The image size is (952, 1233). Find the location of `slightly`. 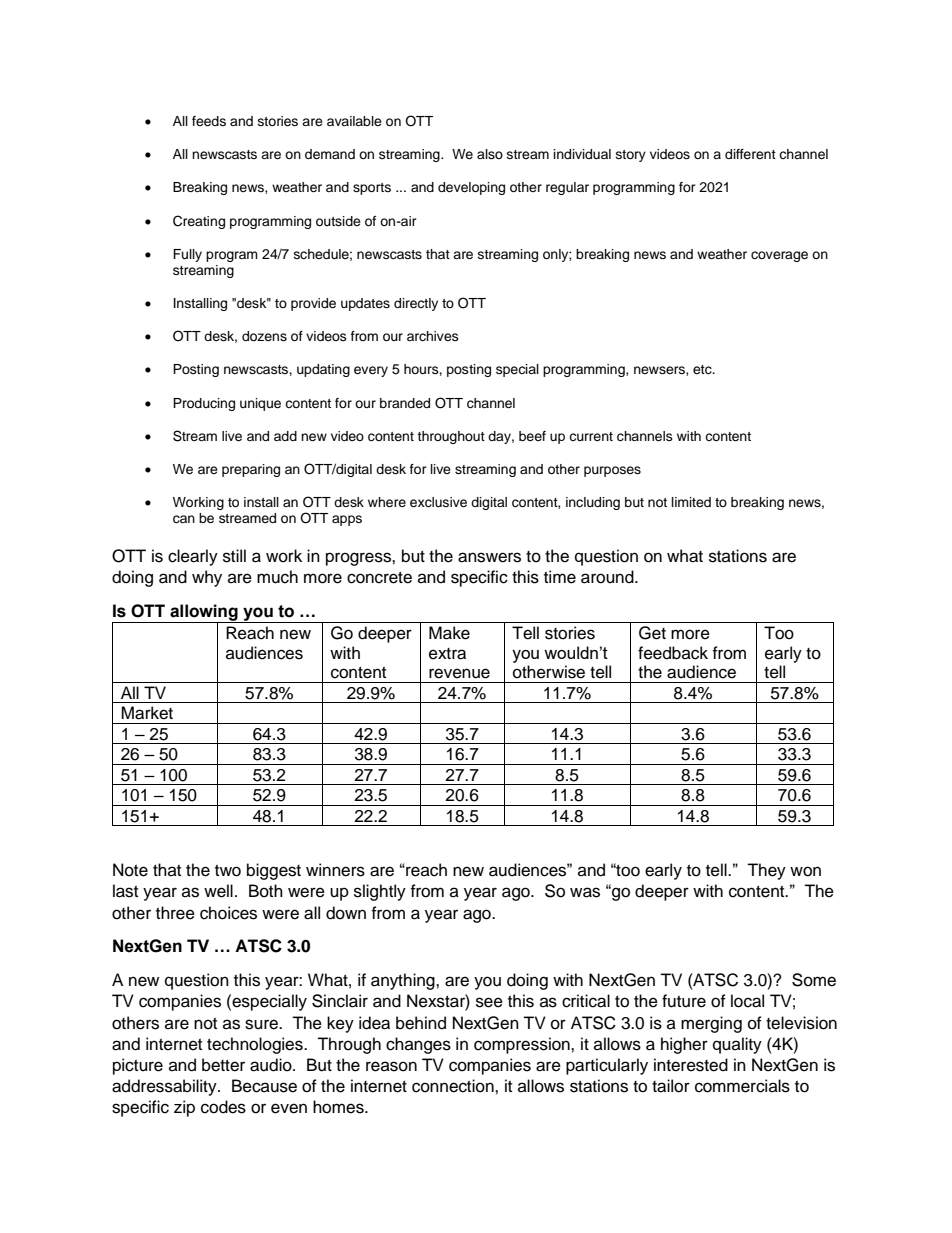

slightly is located at coordinates (380, 892).
